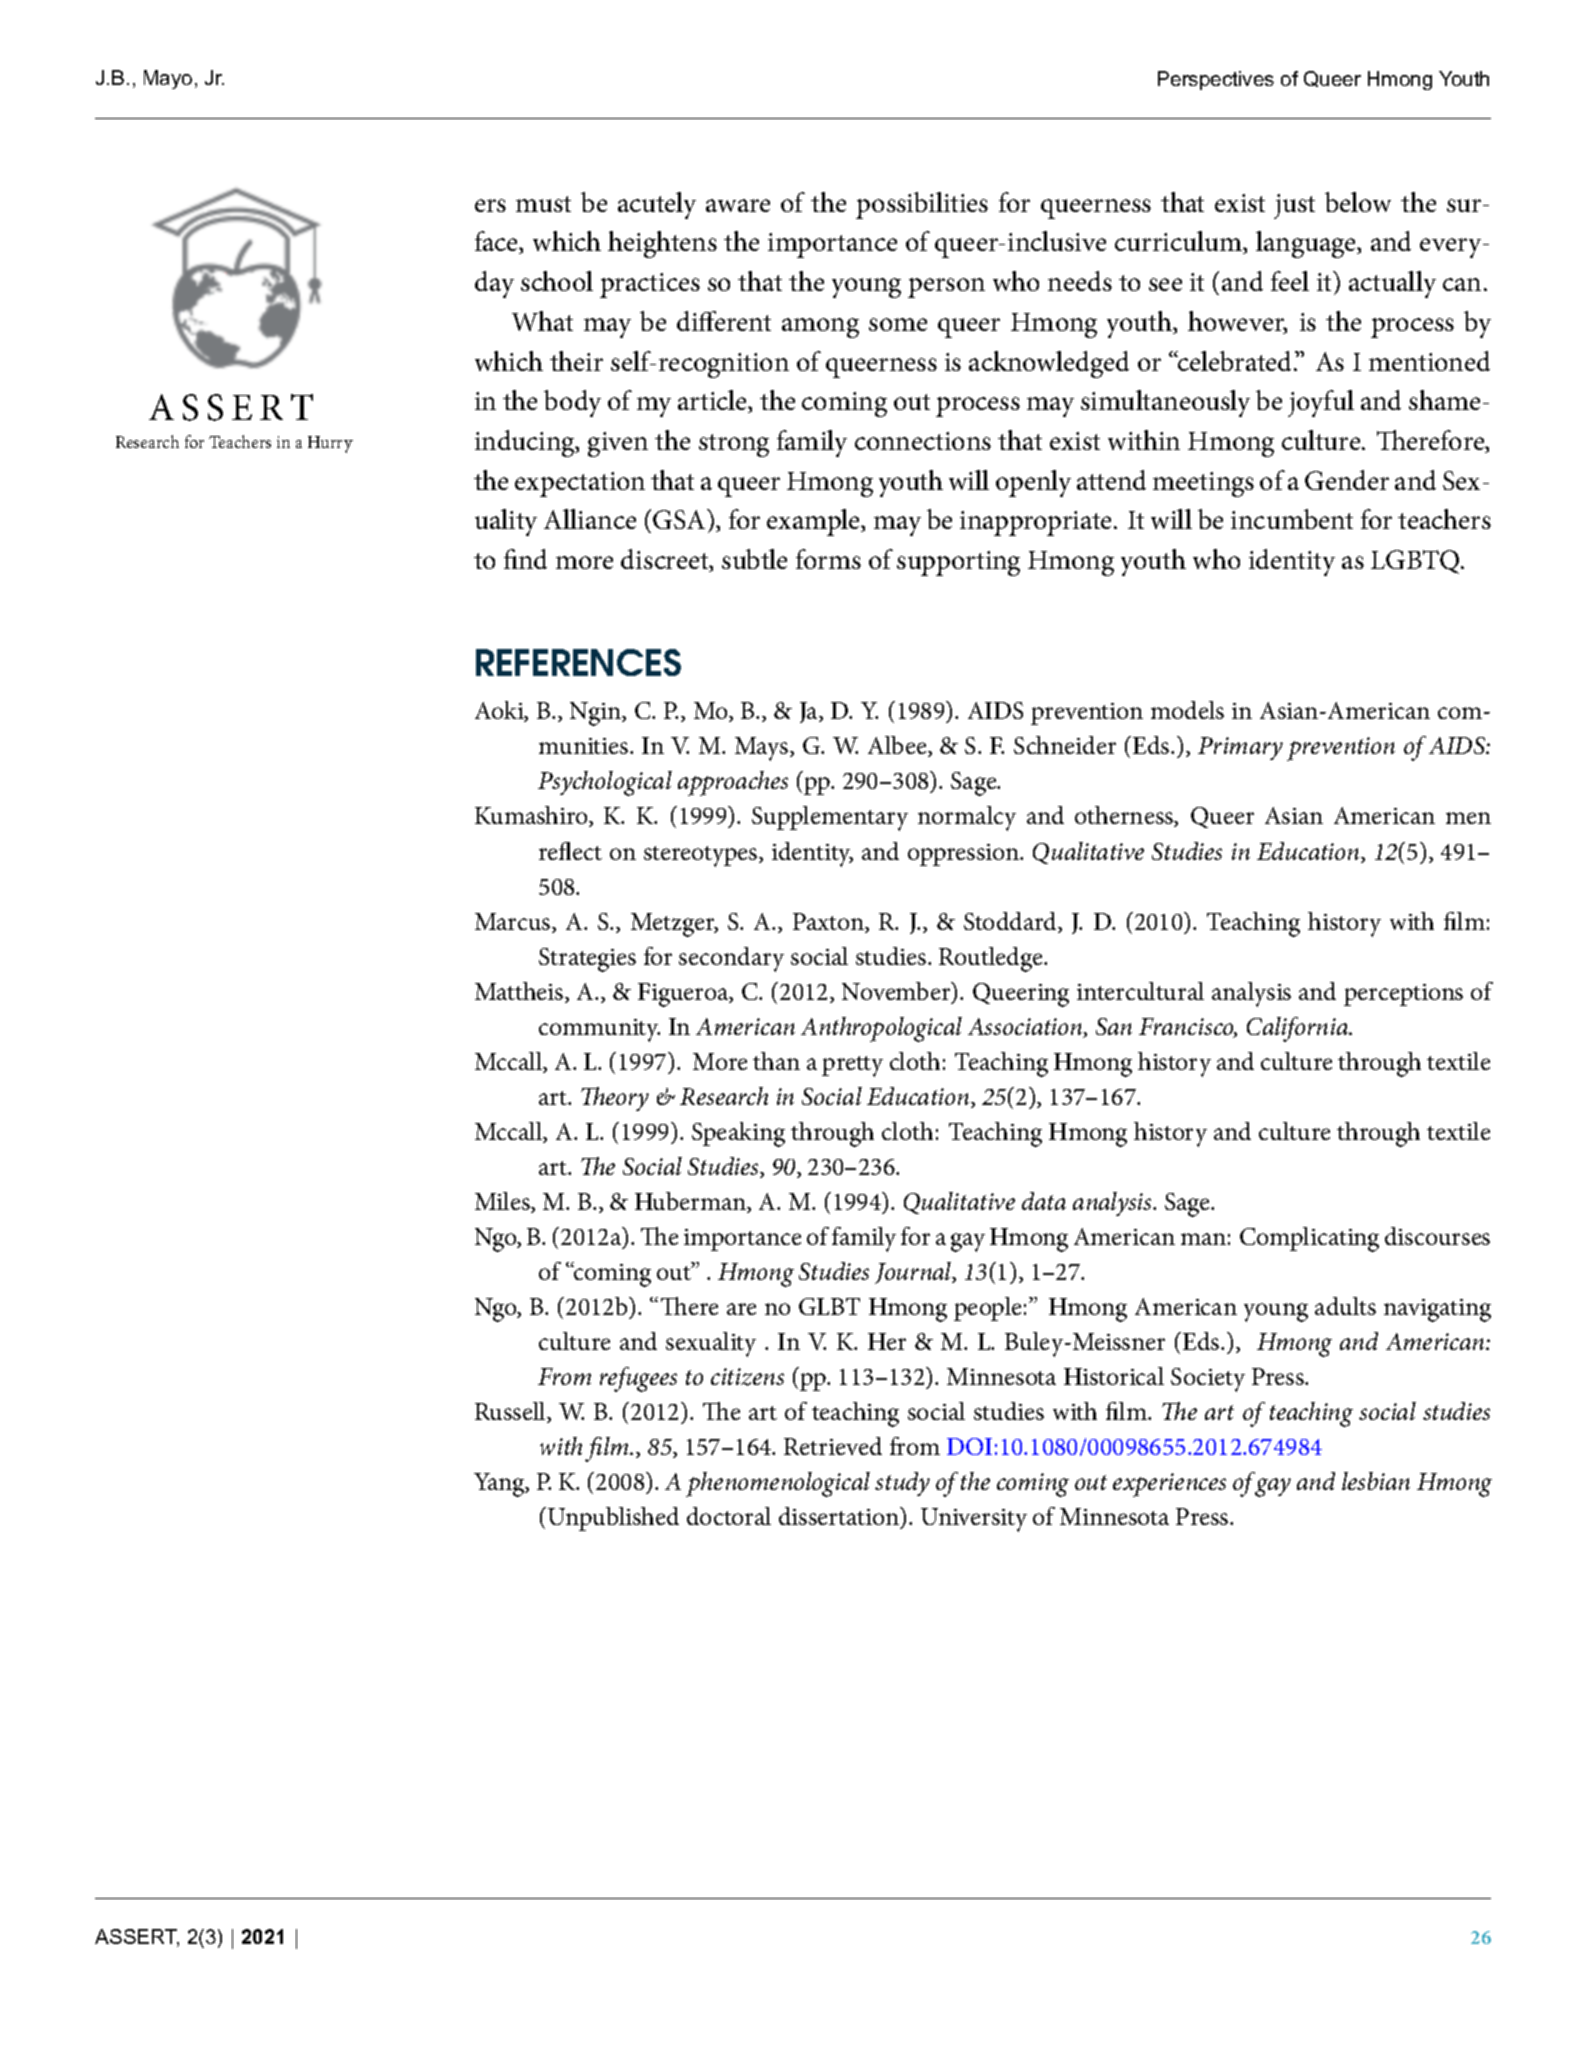 This document has height=2054, width=1587. I want to click on Mayo, so click(168, 79).
